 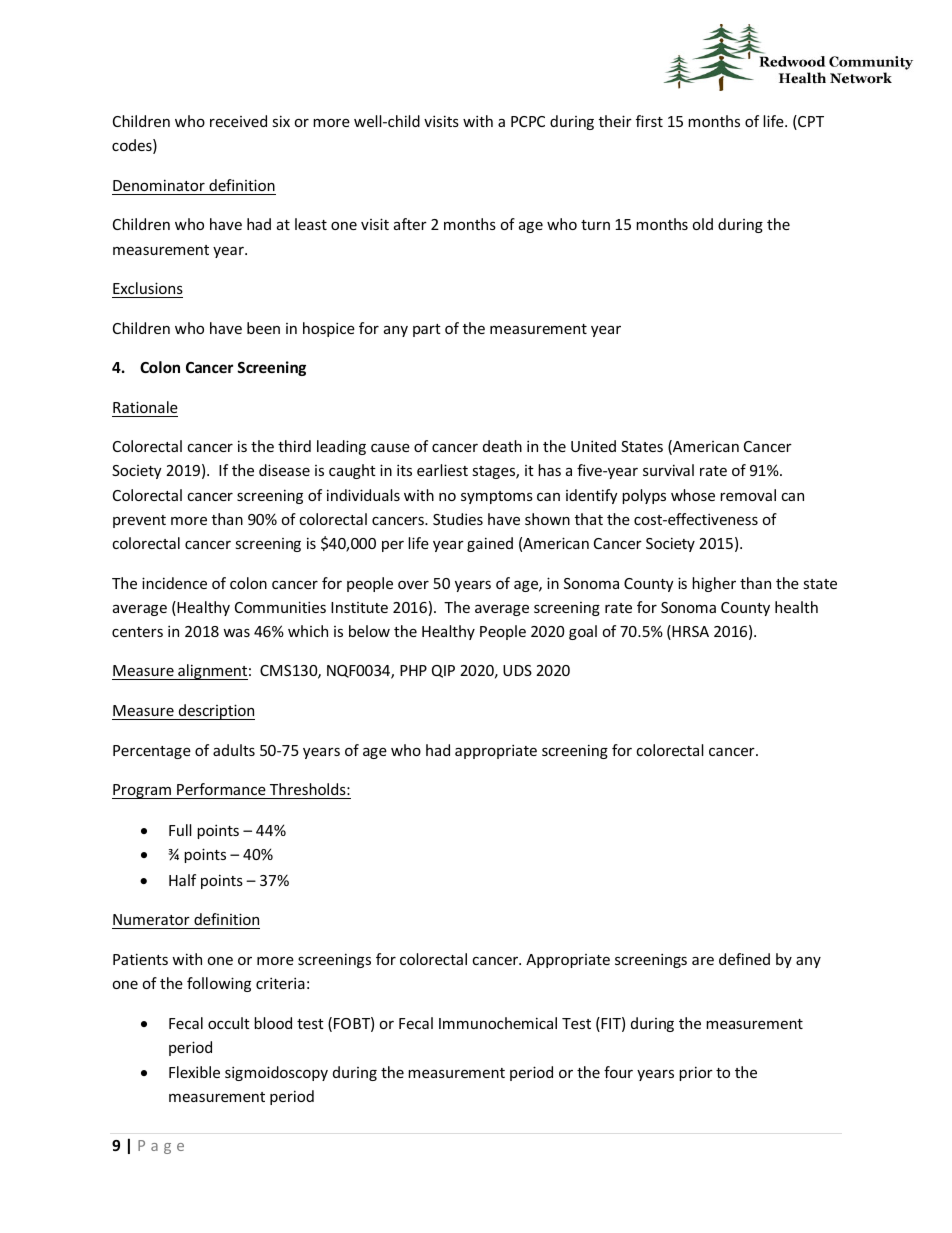 What do you see at coordinates (238, 121) in the image?
I see `received` at bounding box center [238, 121].
